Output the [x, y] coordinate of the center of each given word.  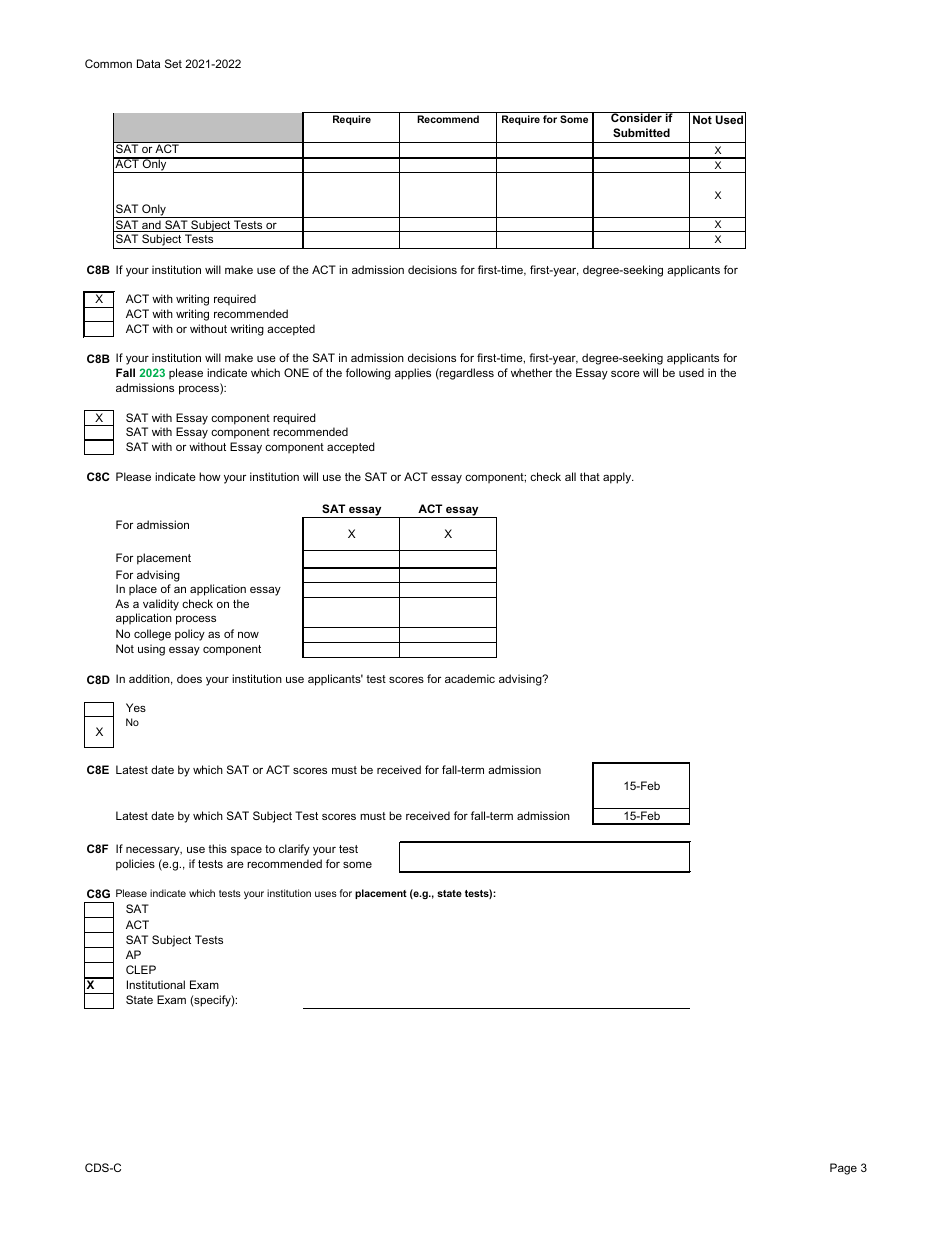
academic [470, 678]
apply [618, 478]
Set [173, 63]
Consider [636, 117]
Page [843, 1169]
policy [190, 635]
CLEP [141, 969]
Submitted [641, 132]
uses [326, 894]
